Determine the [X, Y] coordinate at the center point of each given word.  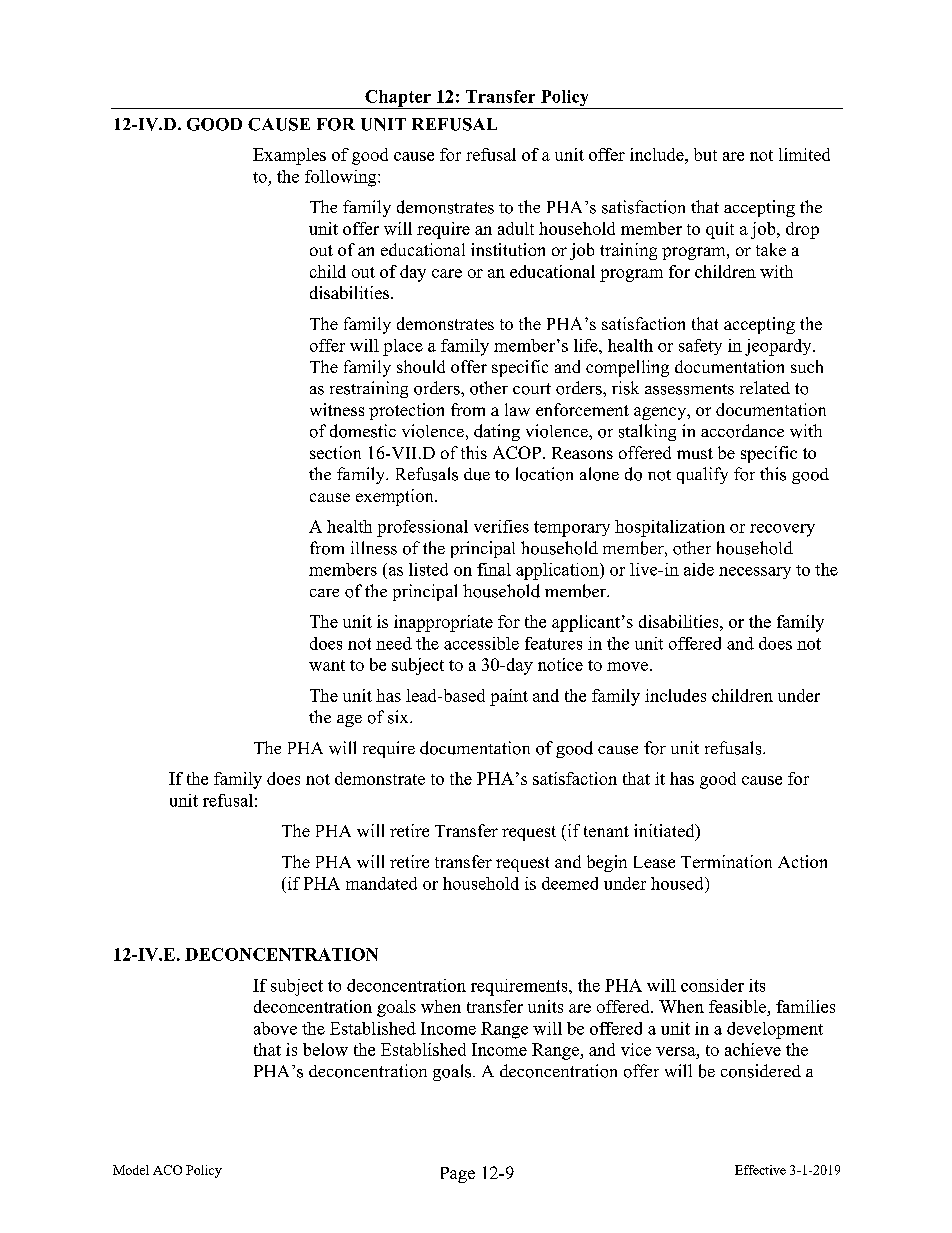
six [399, 717]
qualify [702, 475]
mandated [381, 883]
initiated [665, 832]
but [705, 154]
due [477, 474]
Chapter [398, 99]
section [335, 452]
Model [131, 1170]
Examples [289, 156]
